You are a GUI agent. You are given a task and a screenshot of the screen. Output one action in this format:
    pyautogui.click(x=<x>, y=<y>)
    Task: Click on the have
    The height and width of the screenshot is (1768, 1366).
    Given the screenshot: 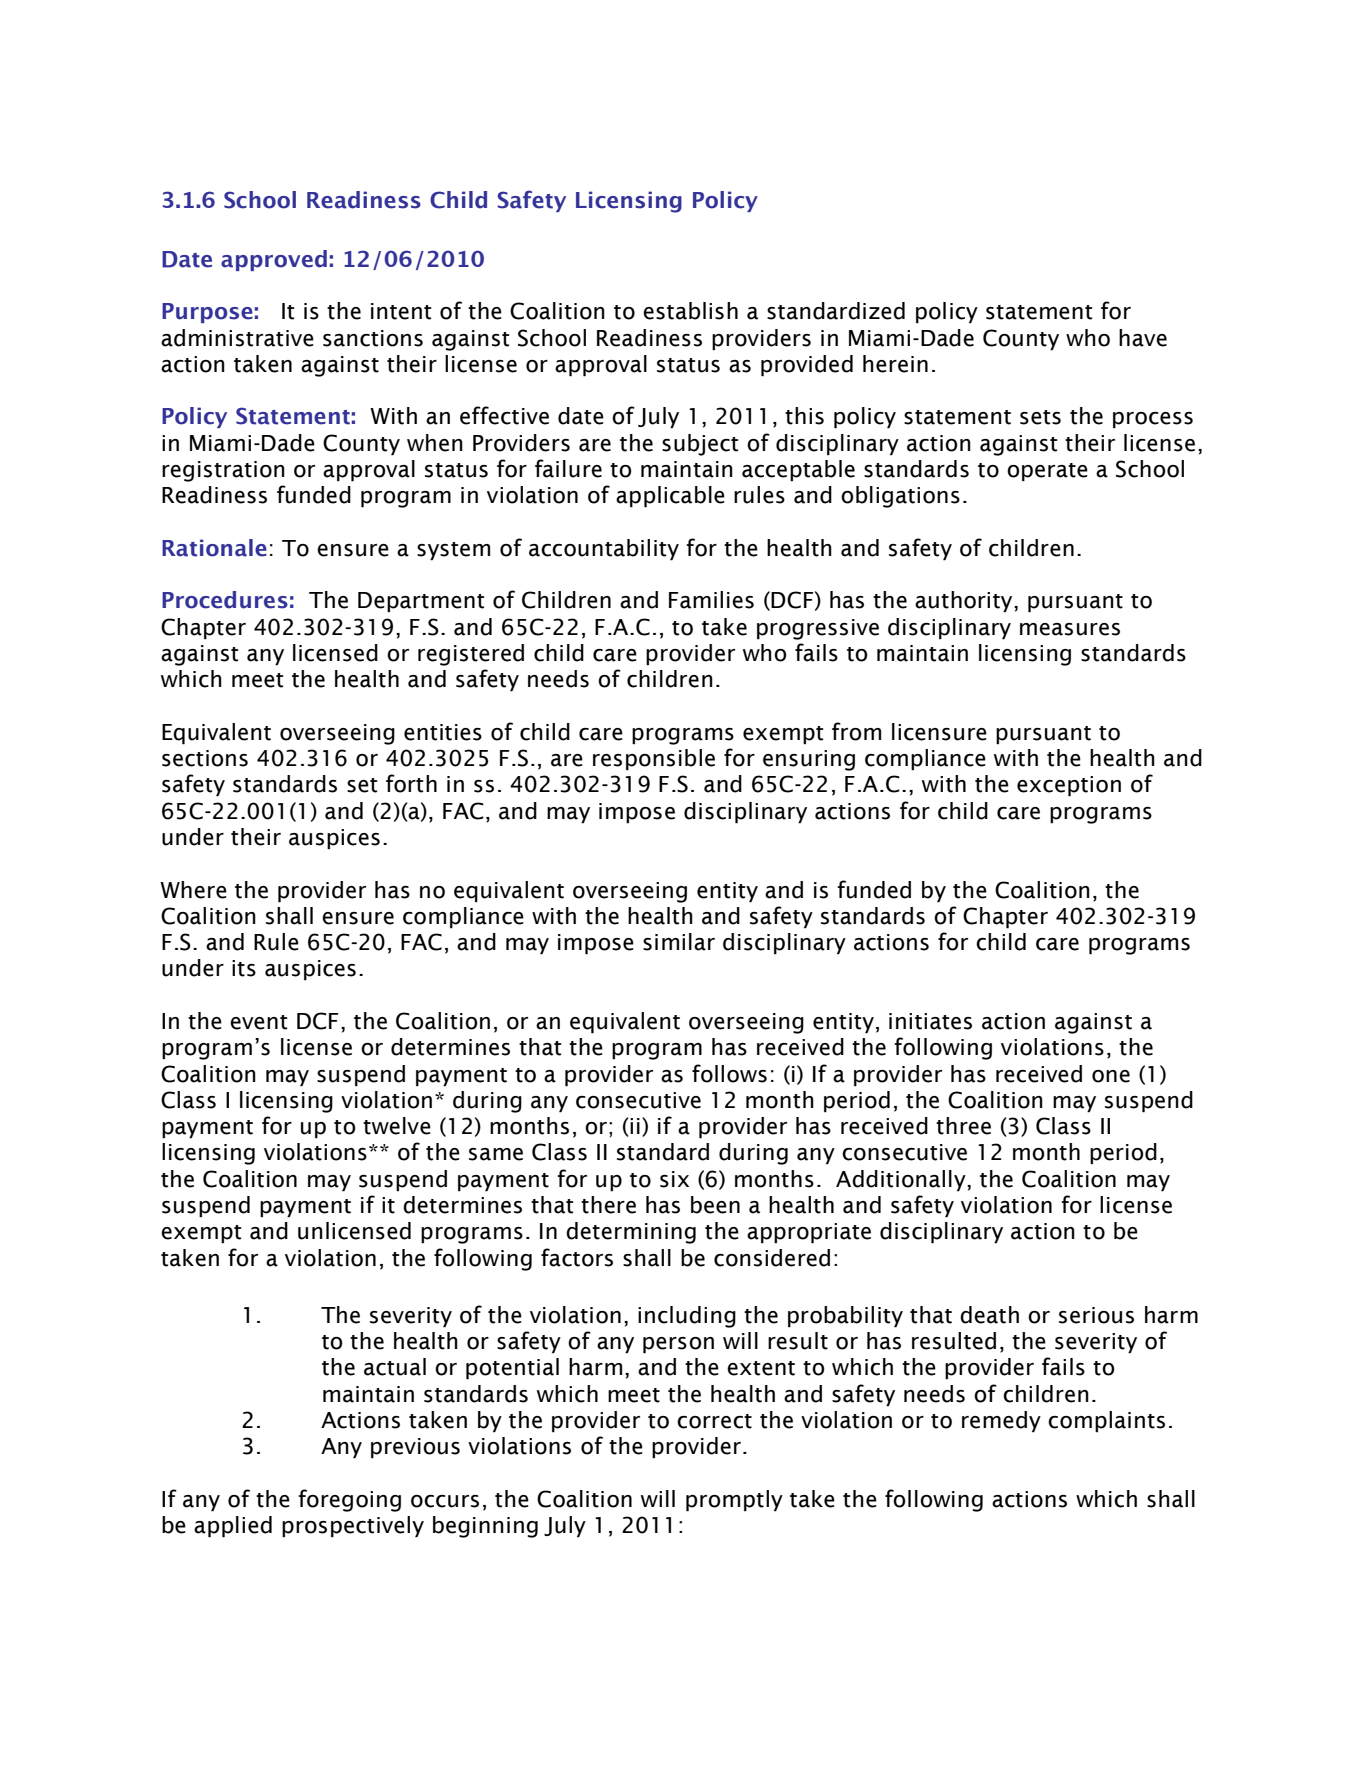 What is the action you would take?
    pyautogui.click(x=1143, y=338)
